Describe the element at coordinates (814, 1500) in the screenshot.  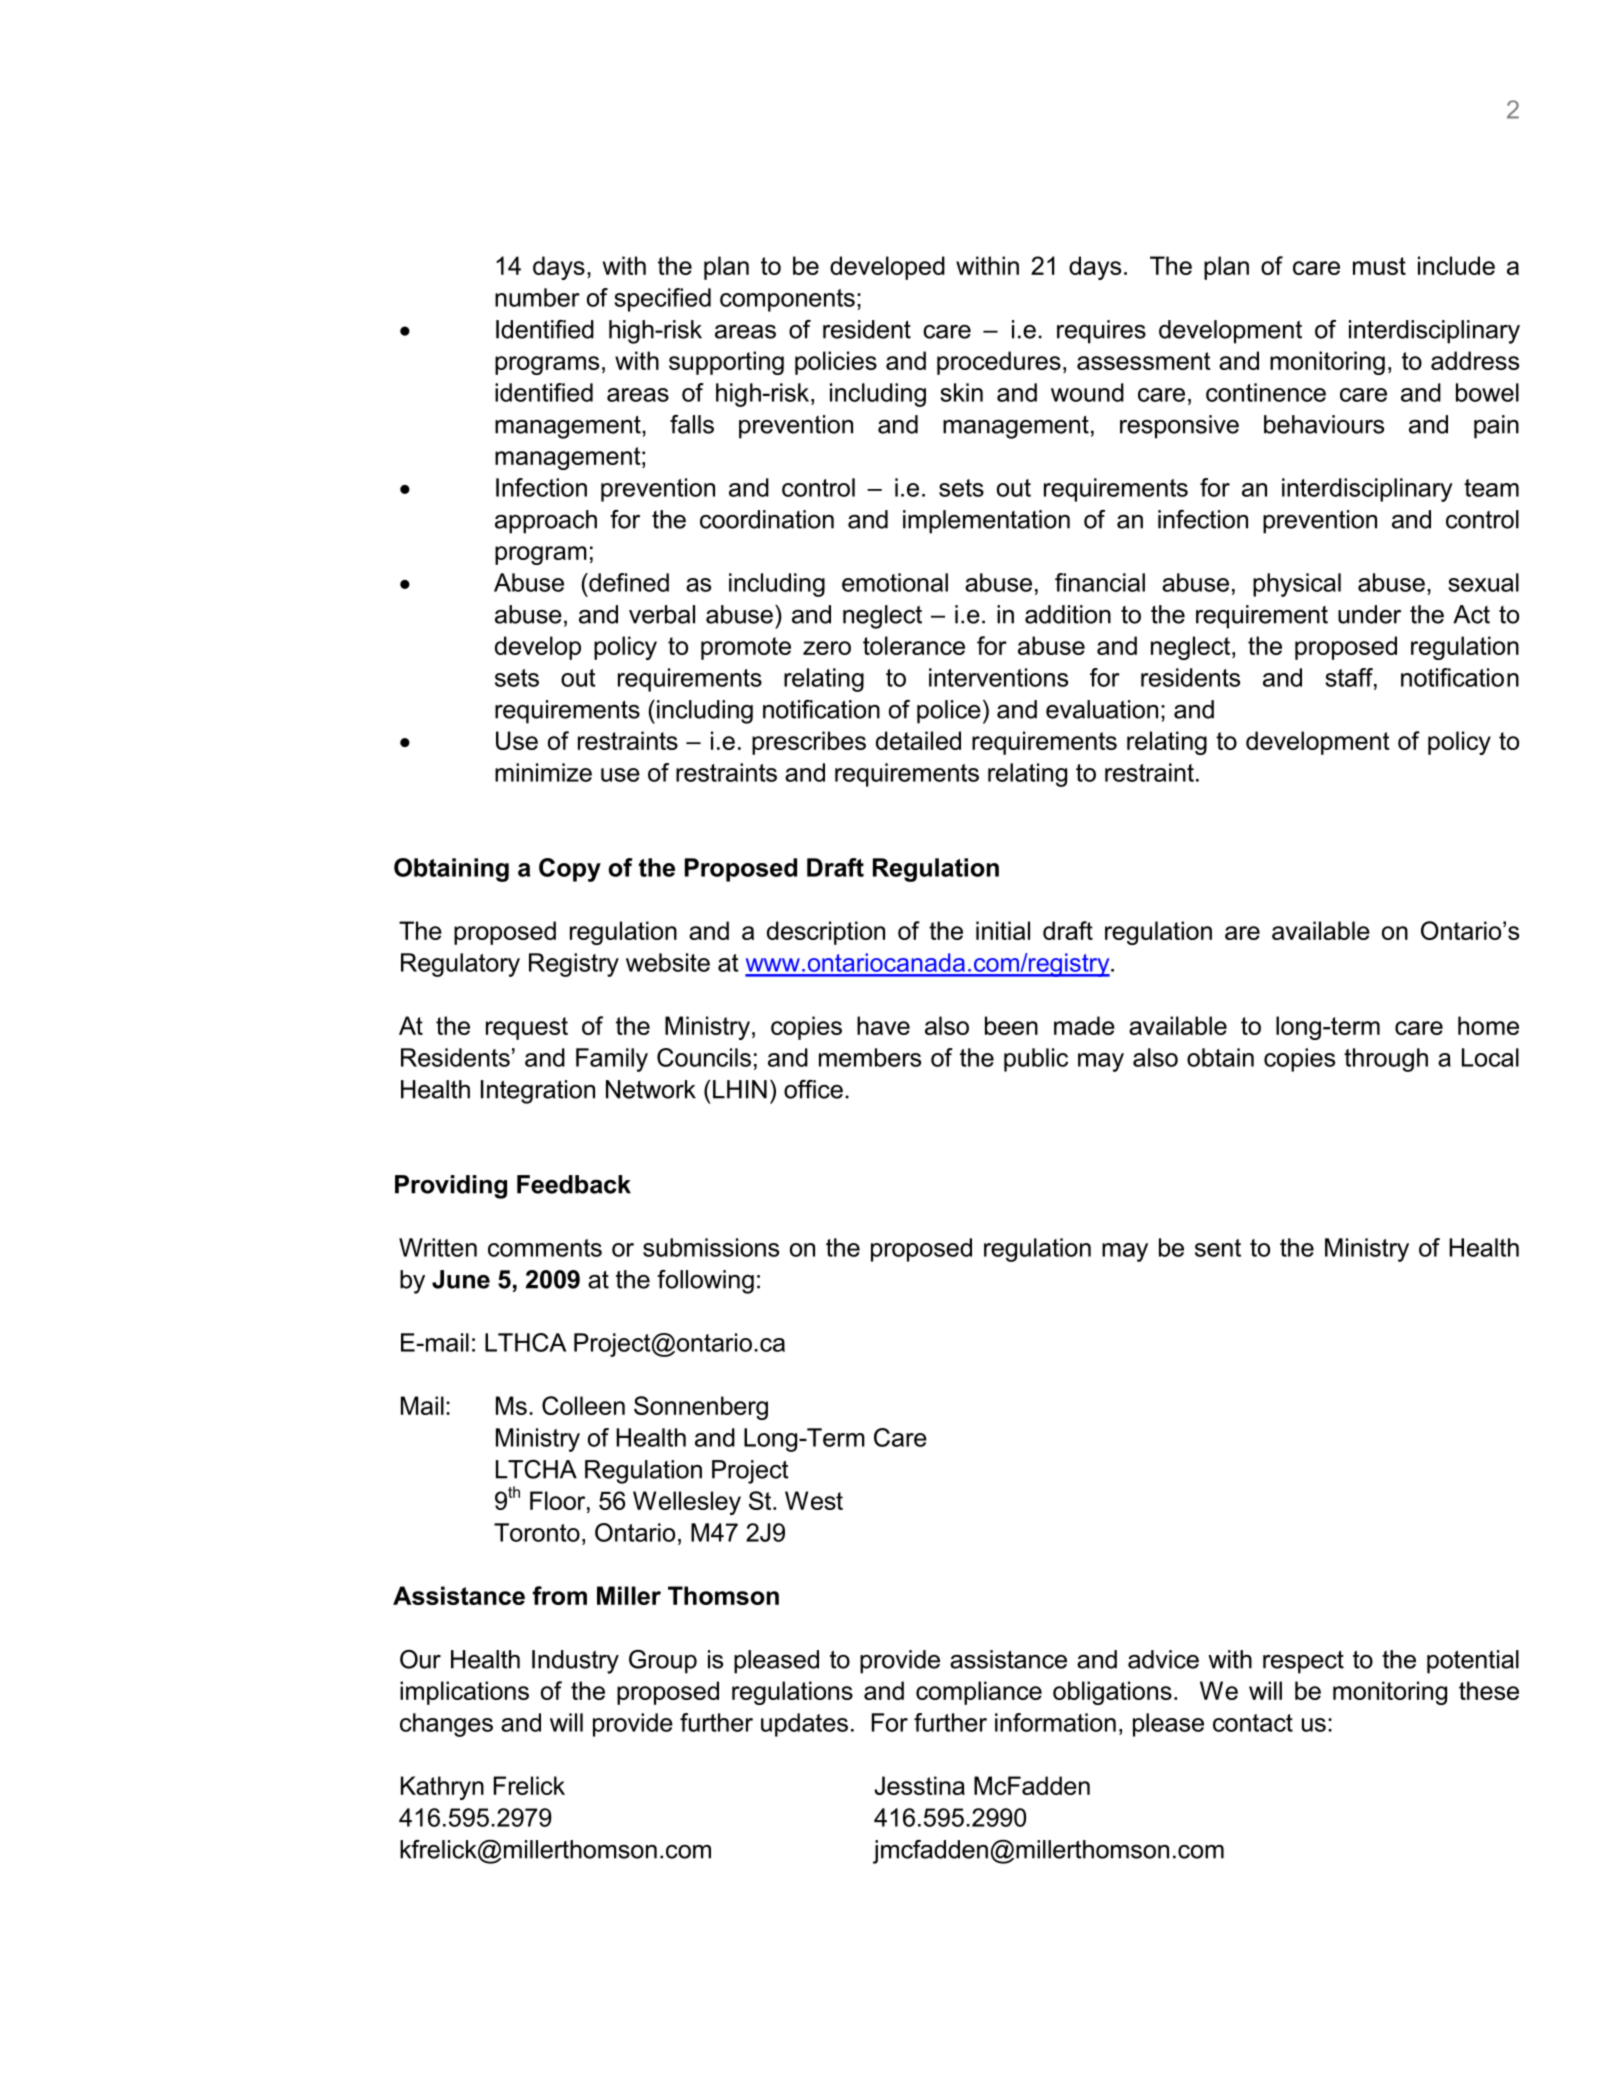
I see `West` at that location.
